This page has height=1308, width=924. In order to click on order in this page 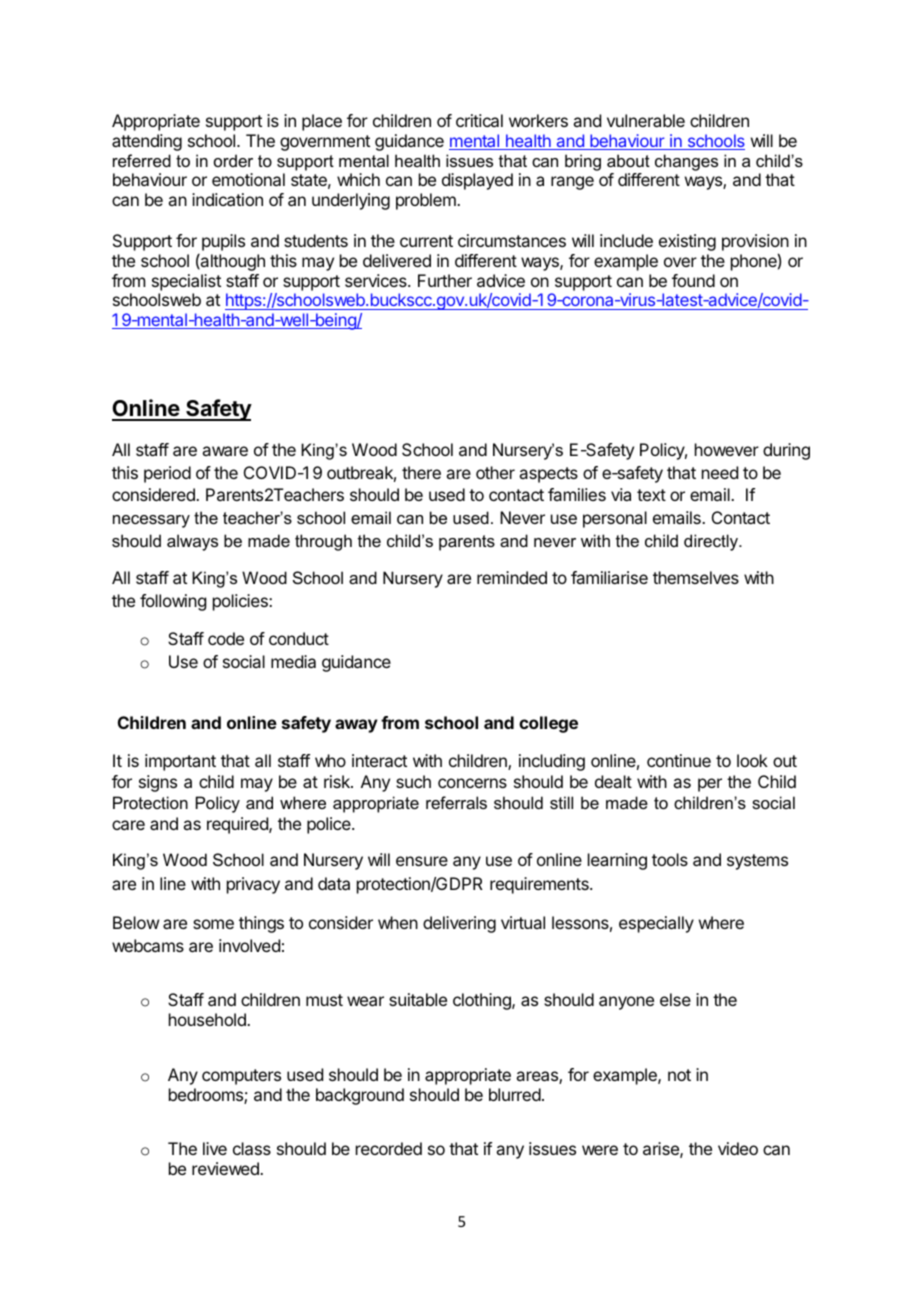, I will do `click(233, 160)`.
